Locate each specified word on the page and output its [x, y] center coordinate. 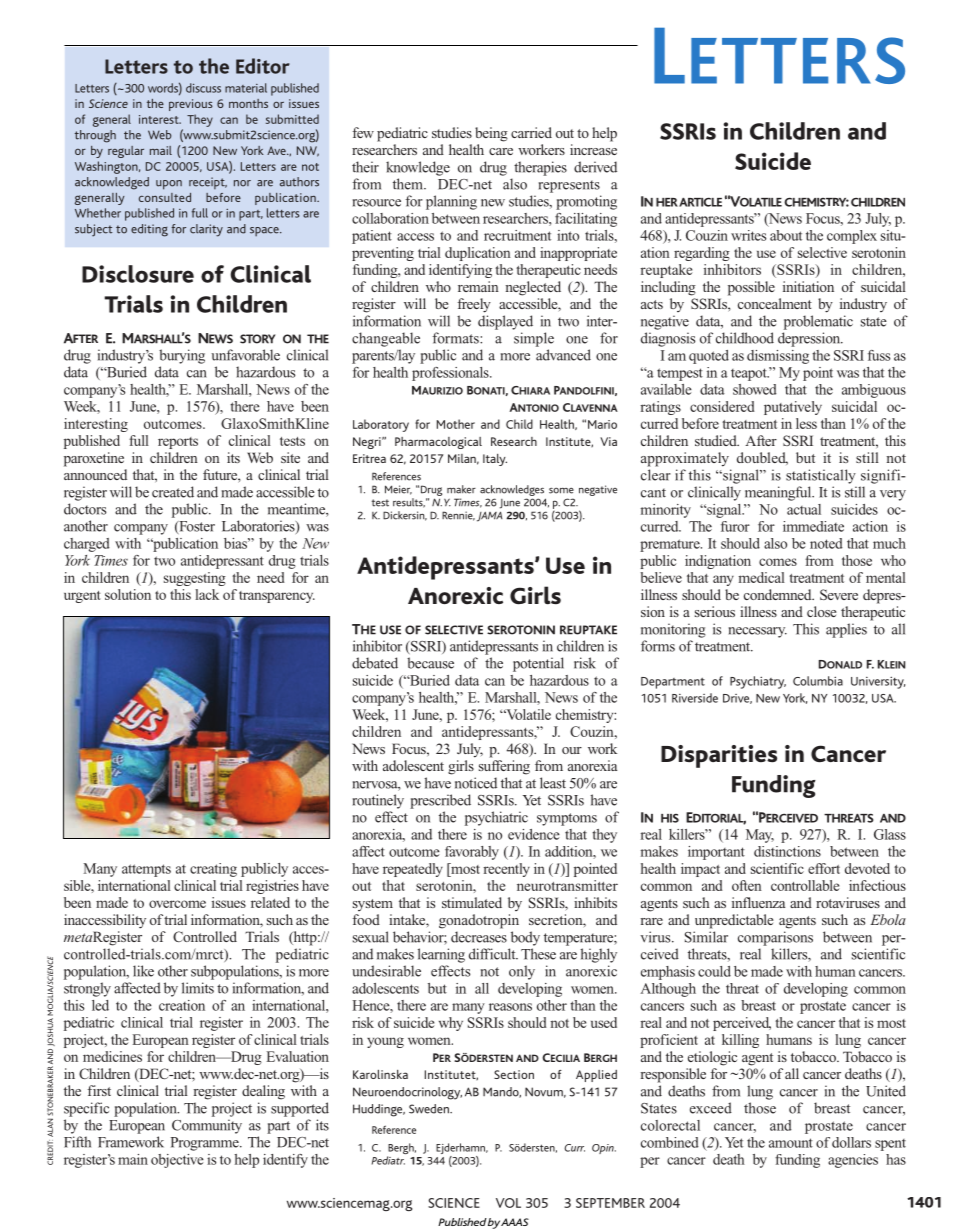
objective [177, 1161]
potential [538, 664]
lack [207, 594]
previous [191, 105]
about [786, 235]
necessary [758, 632]
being [491, 134]
